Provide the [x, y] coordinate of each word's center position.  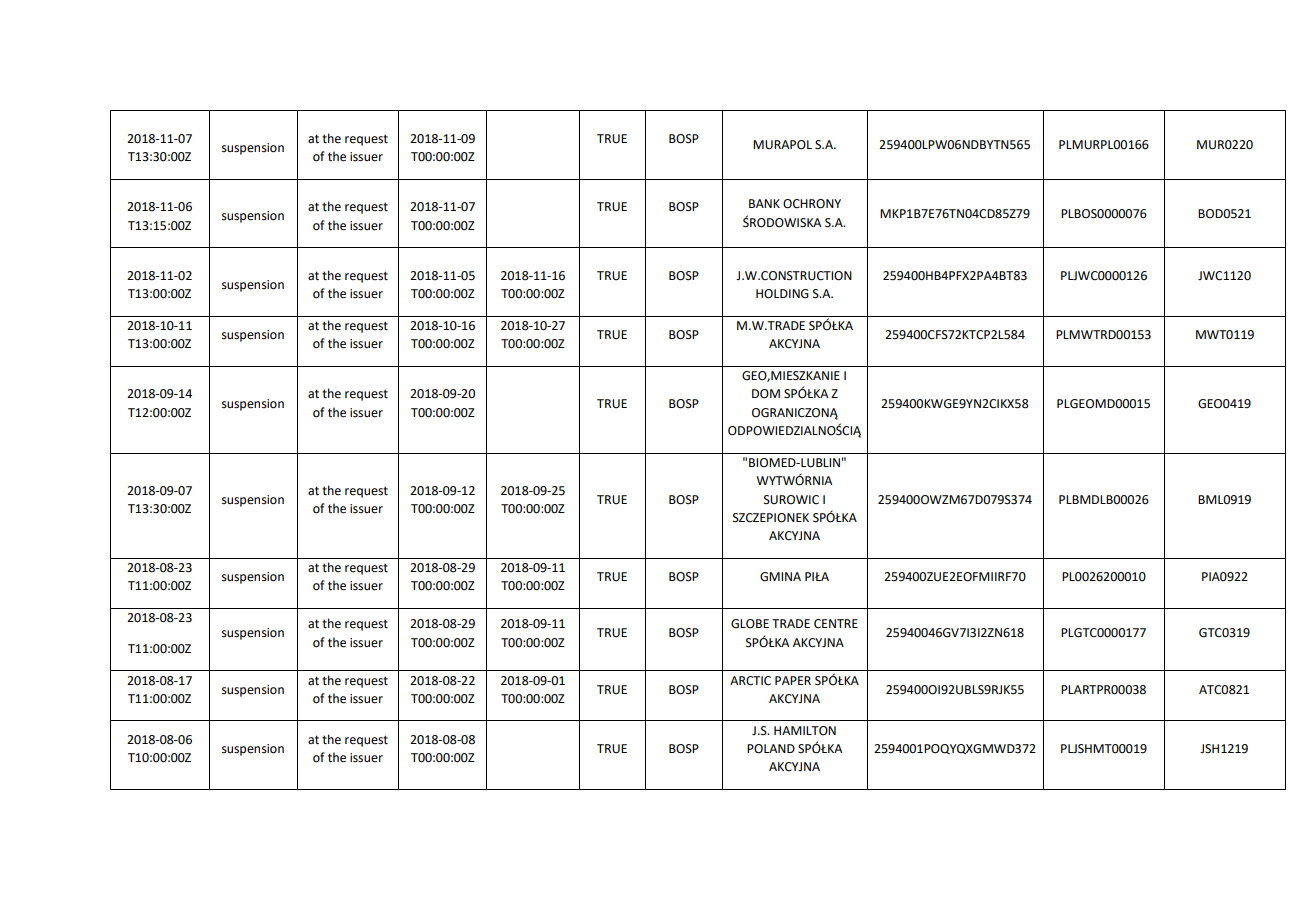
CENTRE [836, 624]
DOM [766, 394]
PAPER [793, 680]
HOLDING [782, 294]
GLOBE [750, 624]
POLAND [771, 749]
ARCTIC [750, 681]
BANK [764, 203]
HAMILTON [805, 731]
